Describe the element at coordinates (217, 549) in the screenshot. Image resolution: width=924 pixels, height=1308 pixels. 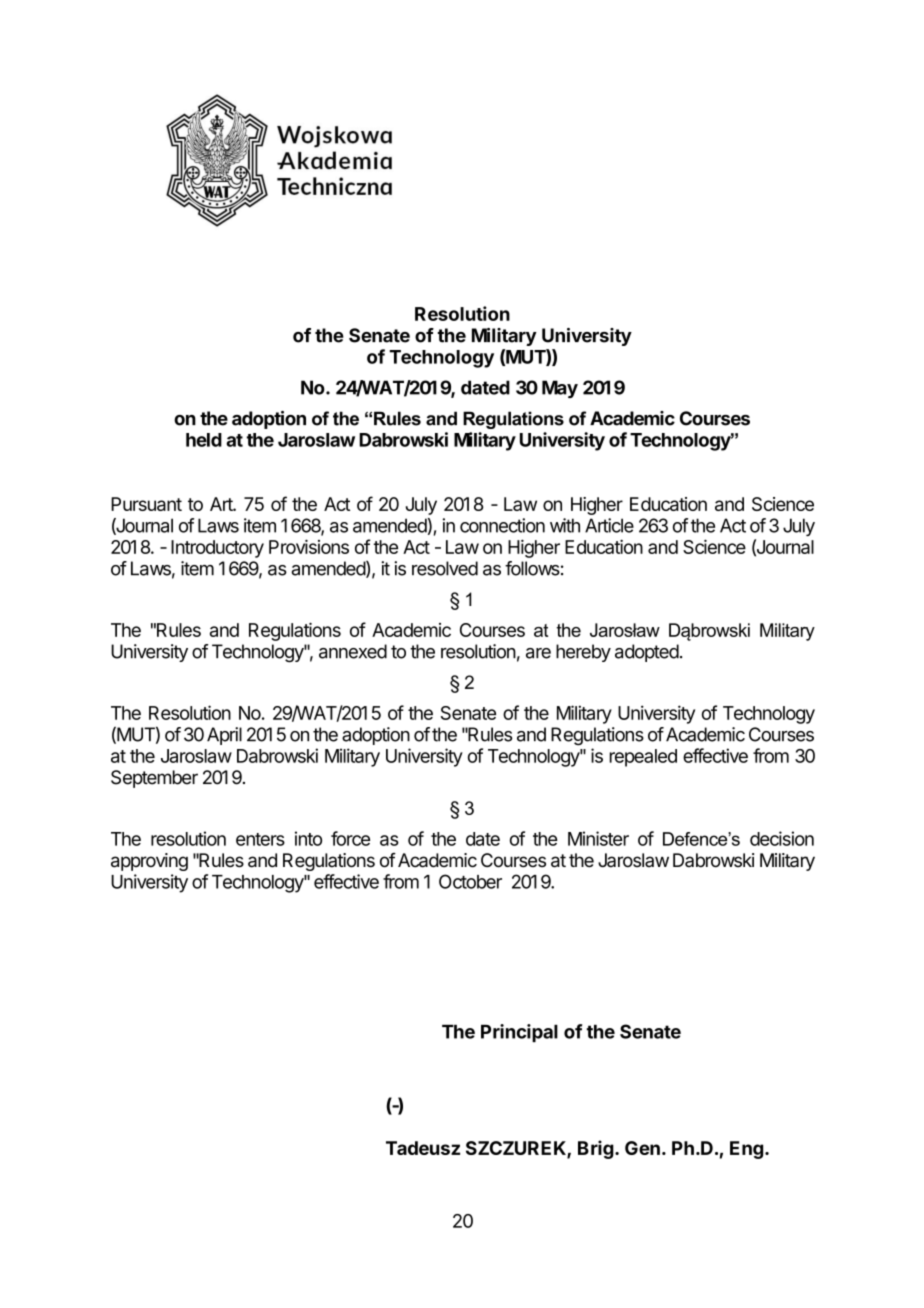
I see `Introductory` at that location.
